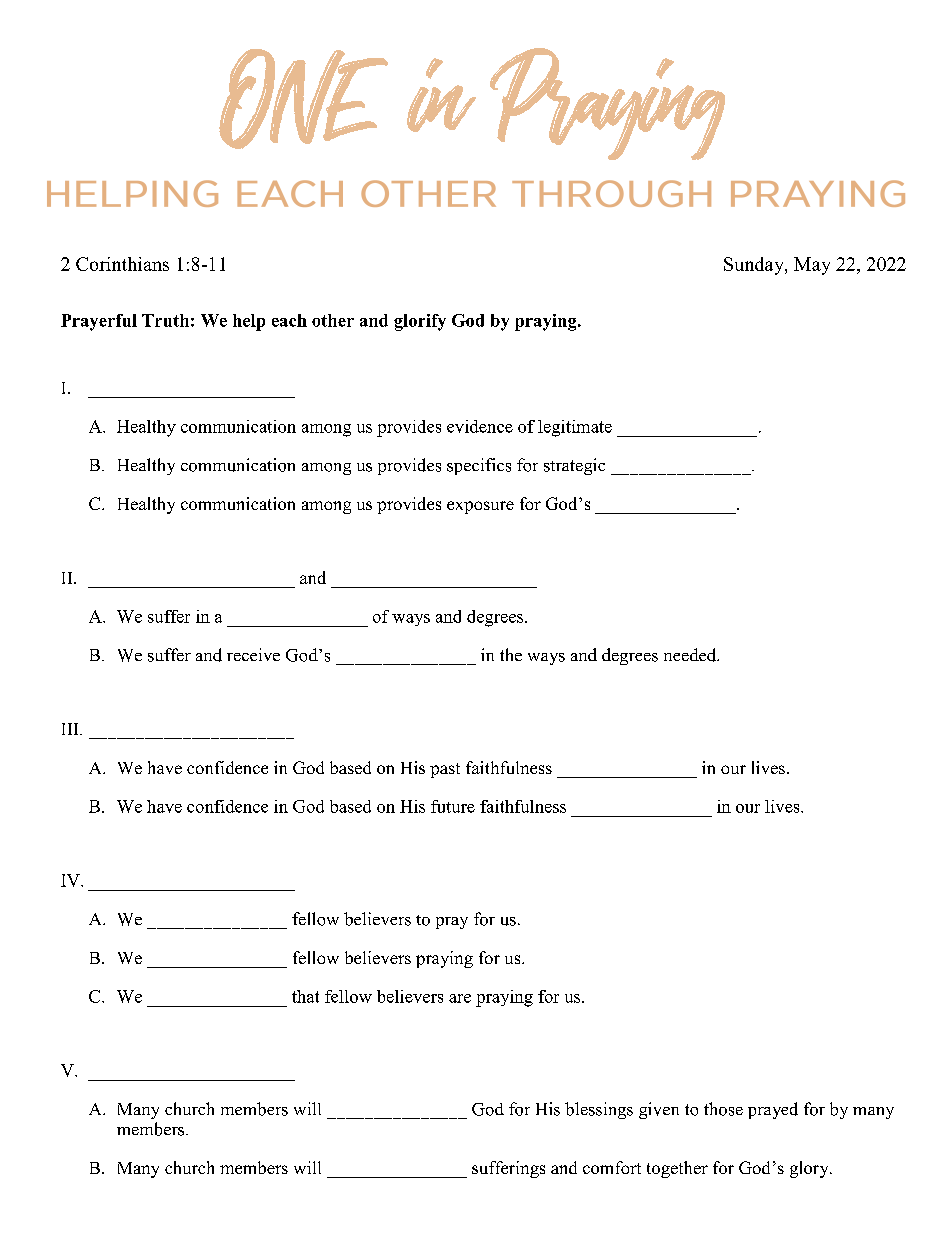 The height and width of the page is (1233, 952). I want to click on blessings, so click(599, 1110).
